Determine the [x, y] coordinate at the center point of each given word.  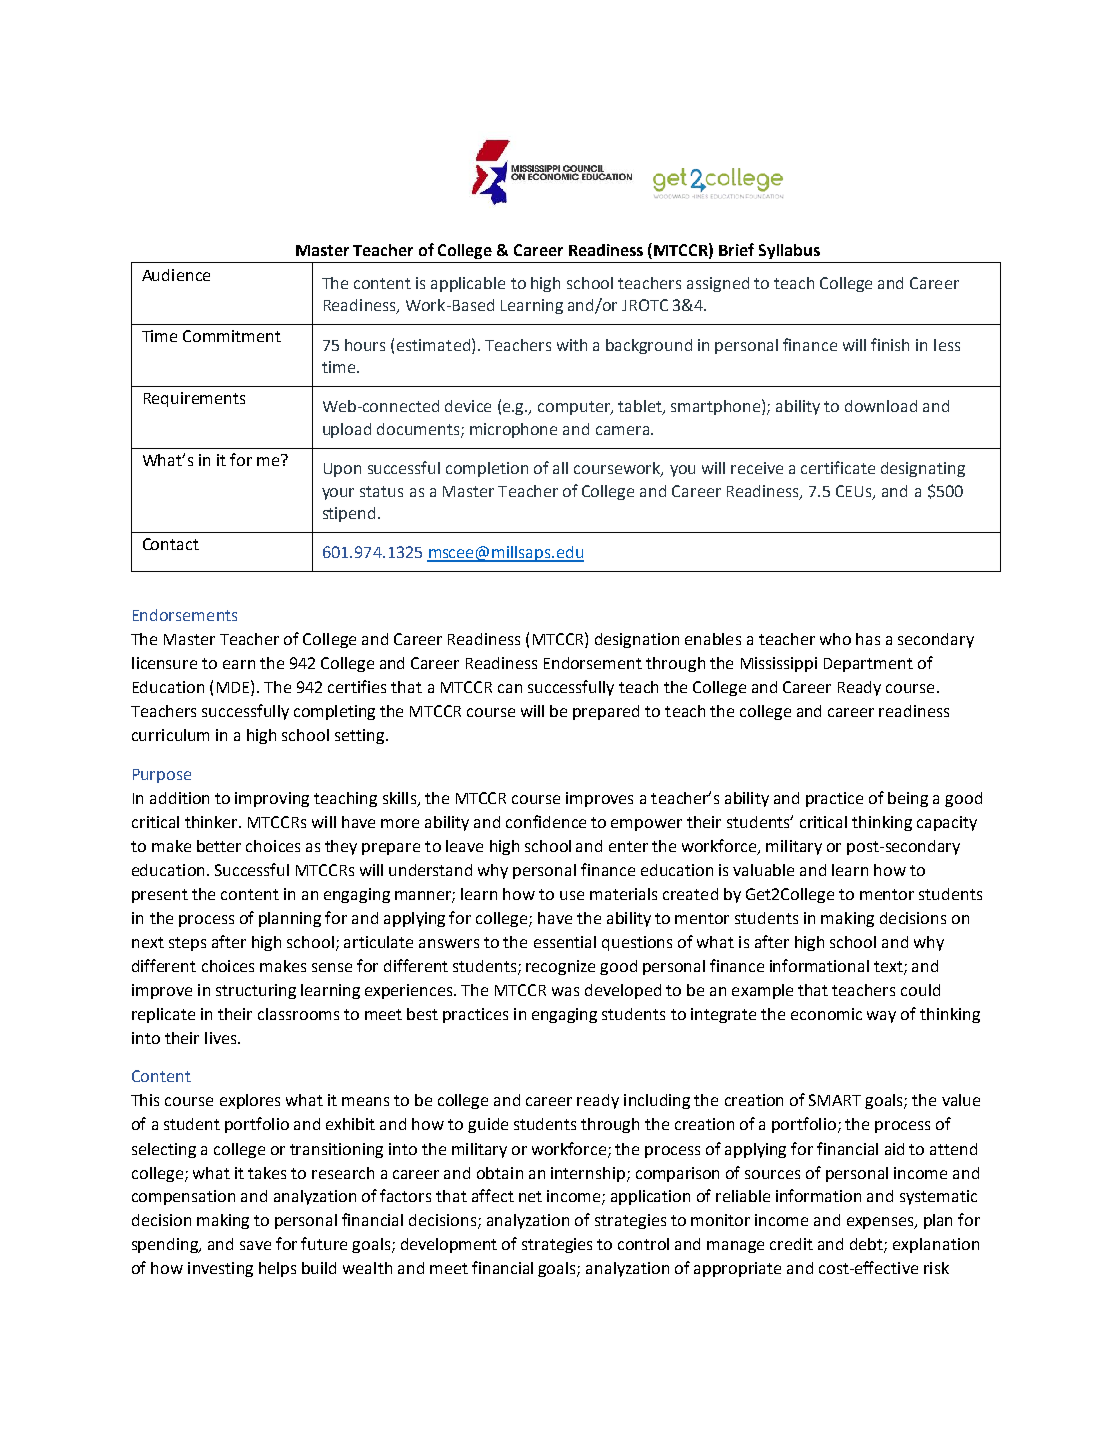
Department [868, 665]
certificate [838, 467]
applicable [468, 284]
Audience [176, 275]
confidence [546, 821]
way [881, 1017]
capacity [947, 823]
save [255, 1245]
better [219, 846]
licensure [164, 663]
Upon [342, 470]
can [510, 688]
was [565, 991]
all [560, 468]
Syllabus [789, 251]
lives [222, 1038]
